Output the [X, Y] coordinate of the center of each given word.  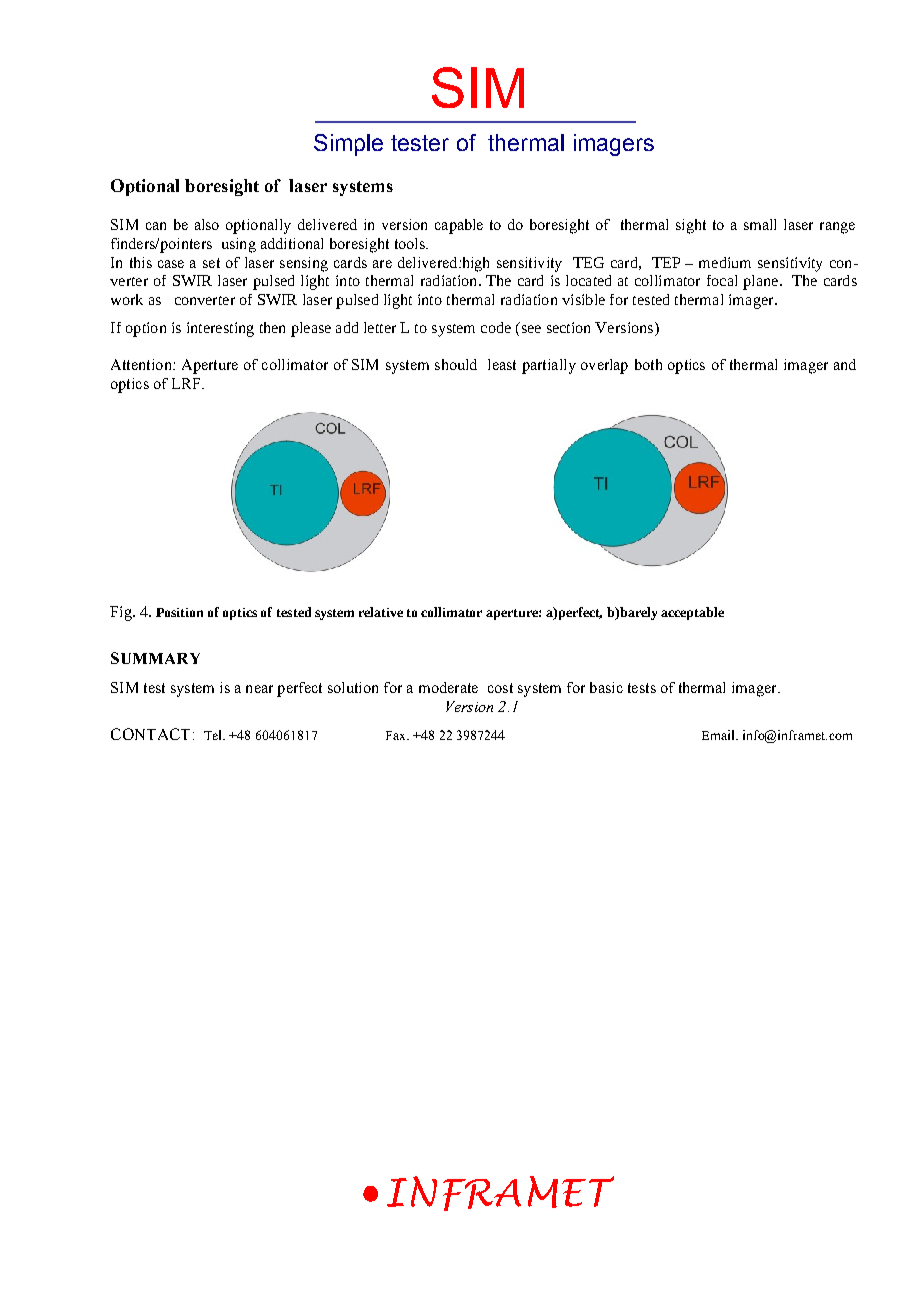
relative [381, 612]
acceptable [692, 613]
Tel [214, 735]
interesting [220, 329]
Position [179, 612]
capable [459, 226]
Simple [348, 145]
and [845, 364]
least [502, 364]
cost [500, 688]
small [760, 224]
